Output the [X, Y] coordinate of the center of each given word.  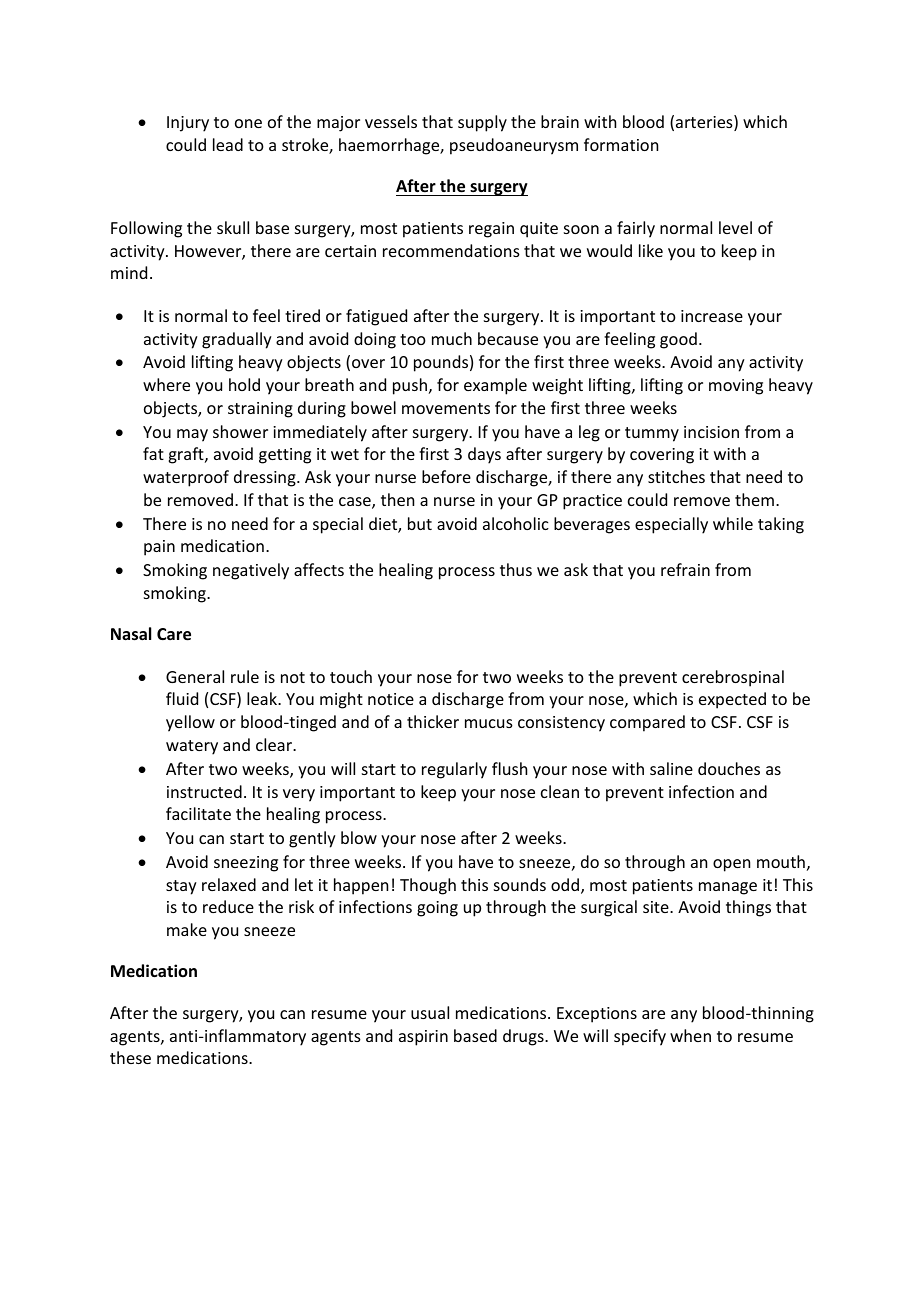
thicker [433, 721]
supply [482, 123]
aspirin [423, 1038]
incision [711, 432]
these [130, 1057]
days [484, 455]
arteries [705, 123]
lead [228, 144]
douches [729, 768]
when [690, 1035]
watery [192, 747]
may [192, 435]
